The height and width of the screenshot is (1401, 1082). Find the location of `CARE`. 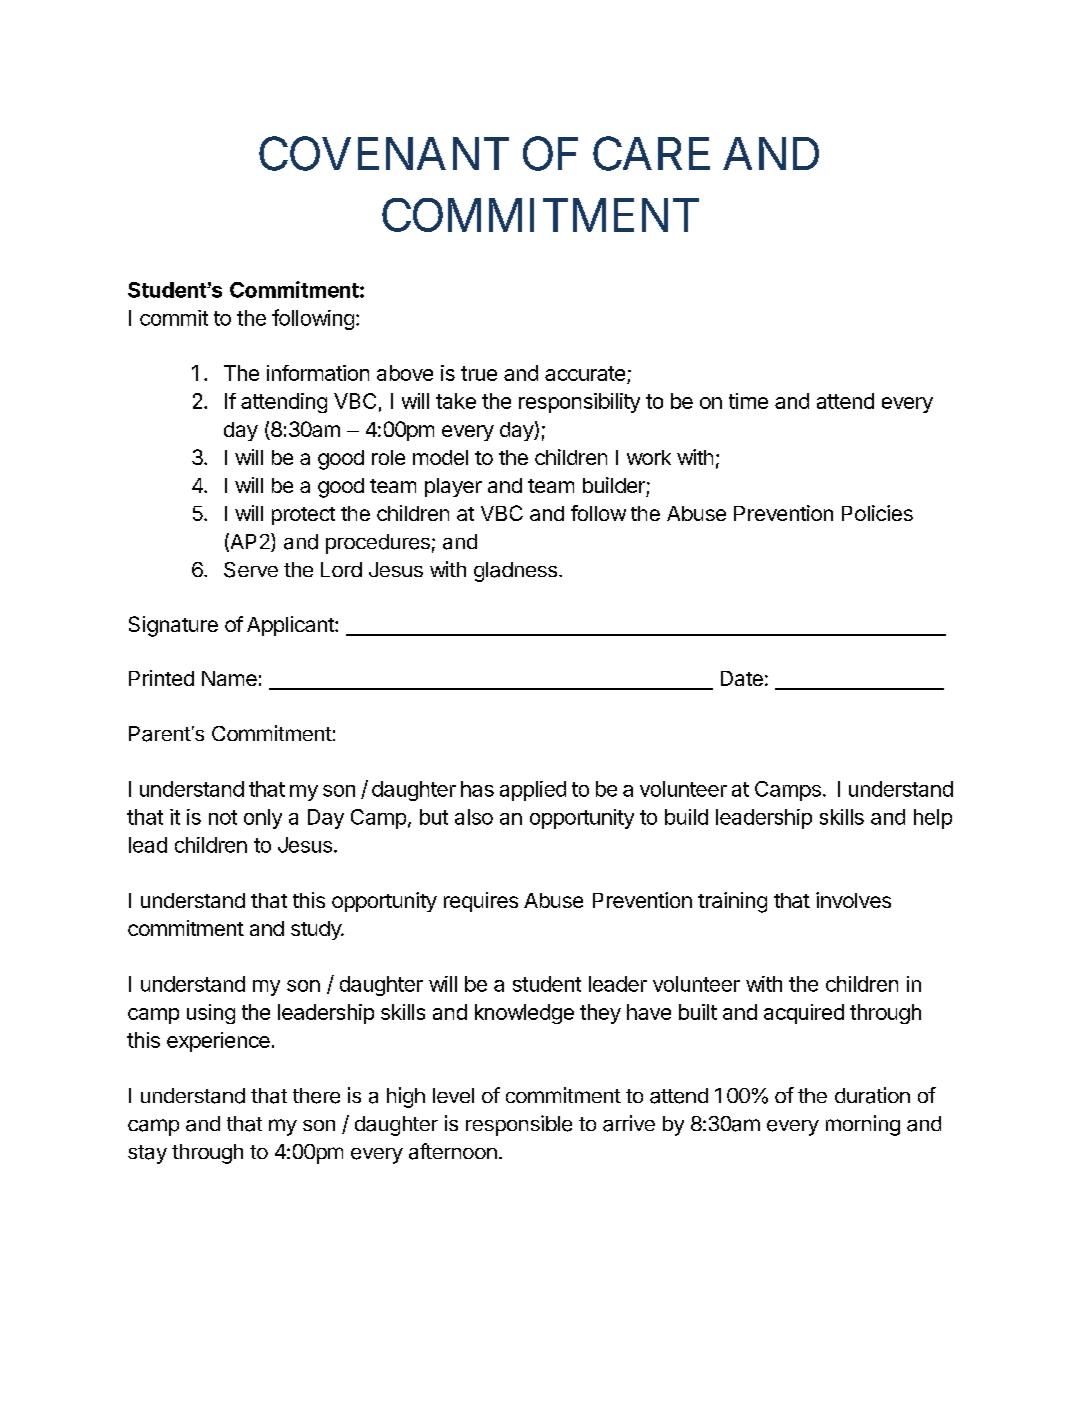

CARE is located at coordinates (651, 154).
